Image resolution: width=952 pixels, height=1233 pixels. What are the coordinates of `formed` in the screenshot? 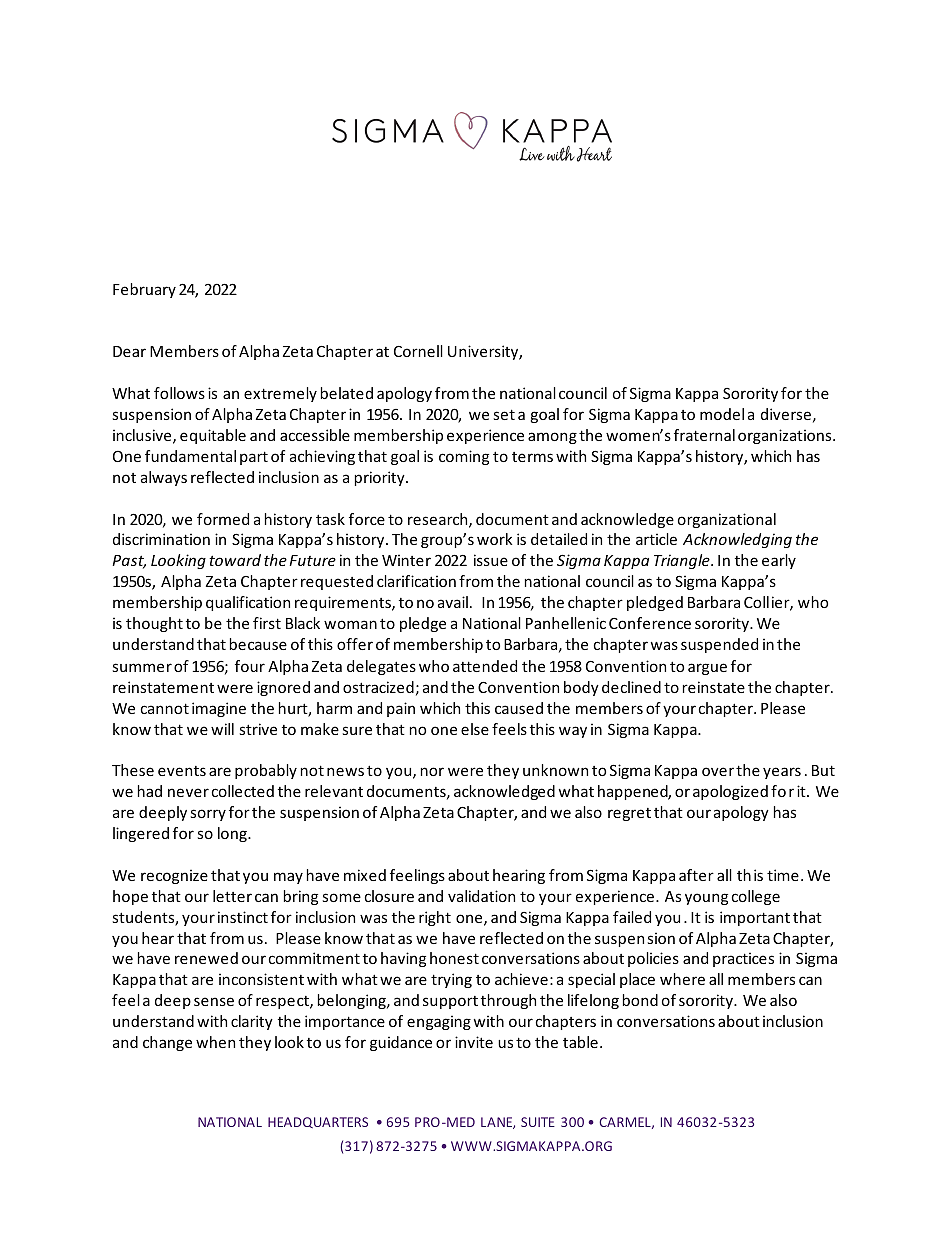 It's located at (223, 519).
